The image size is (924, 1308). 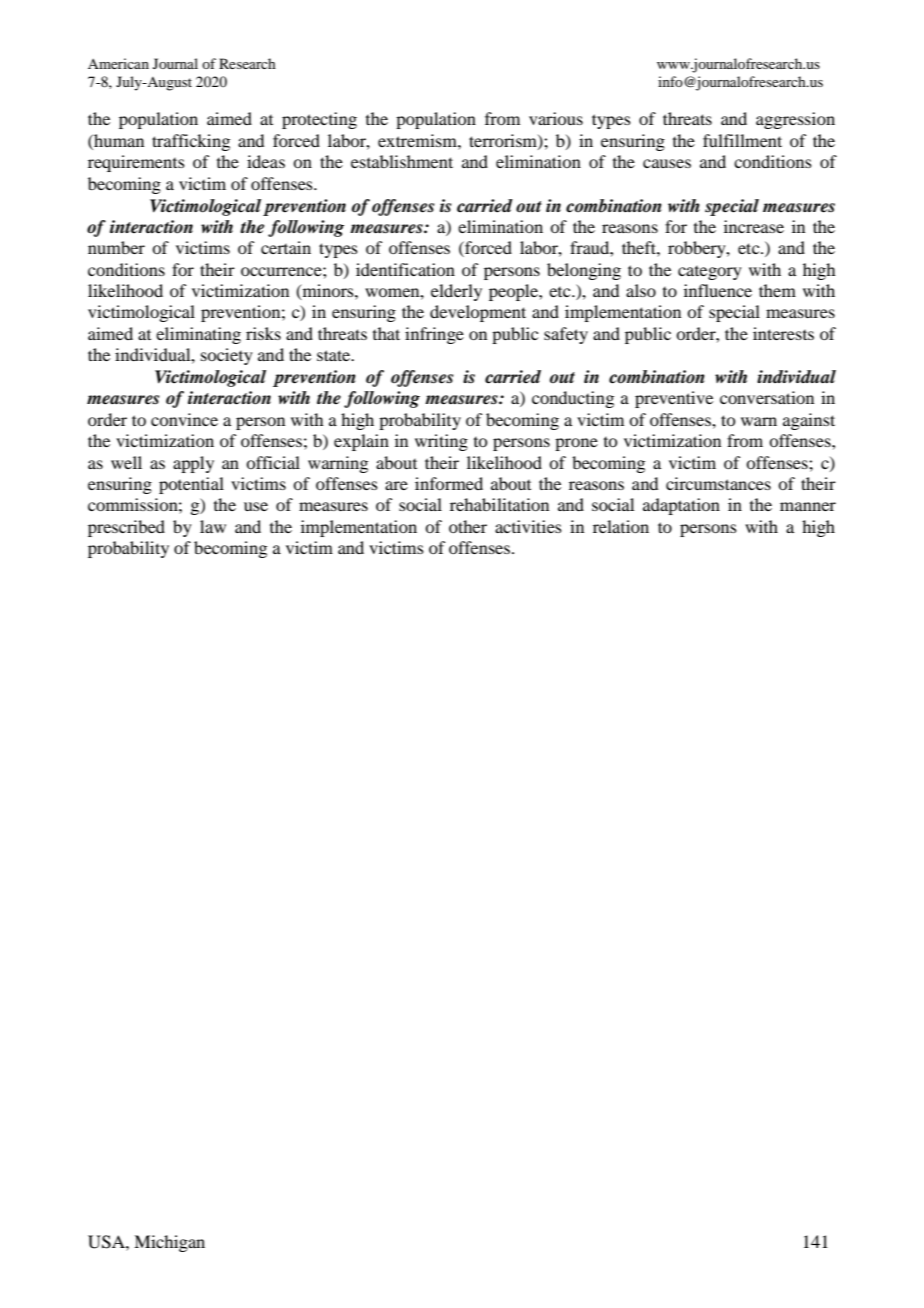 I want to click on infringe, so click(x=434, y=335).
